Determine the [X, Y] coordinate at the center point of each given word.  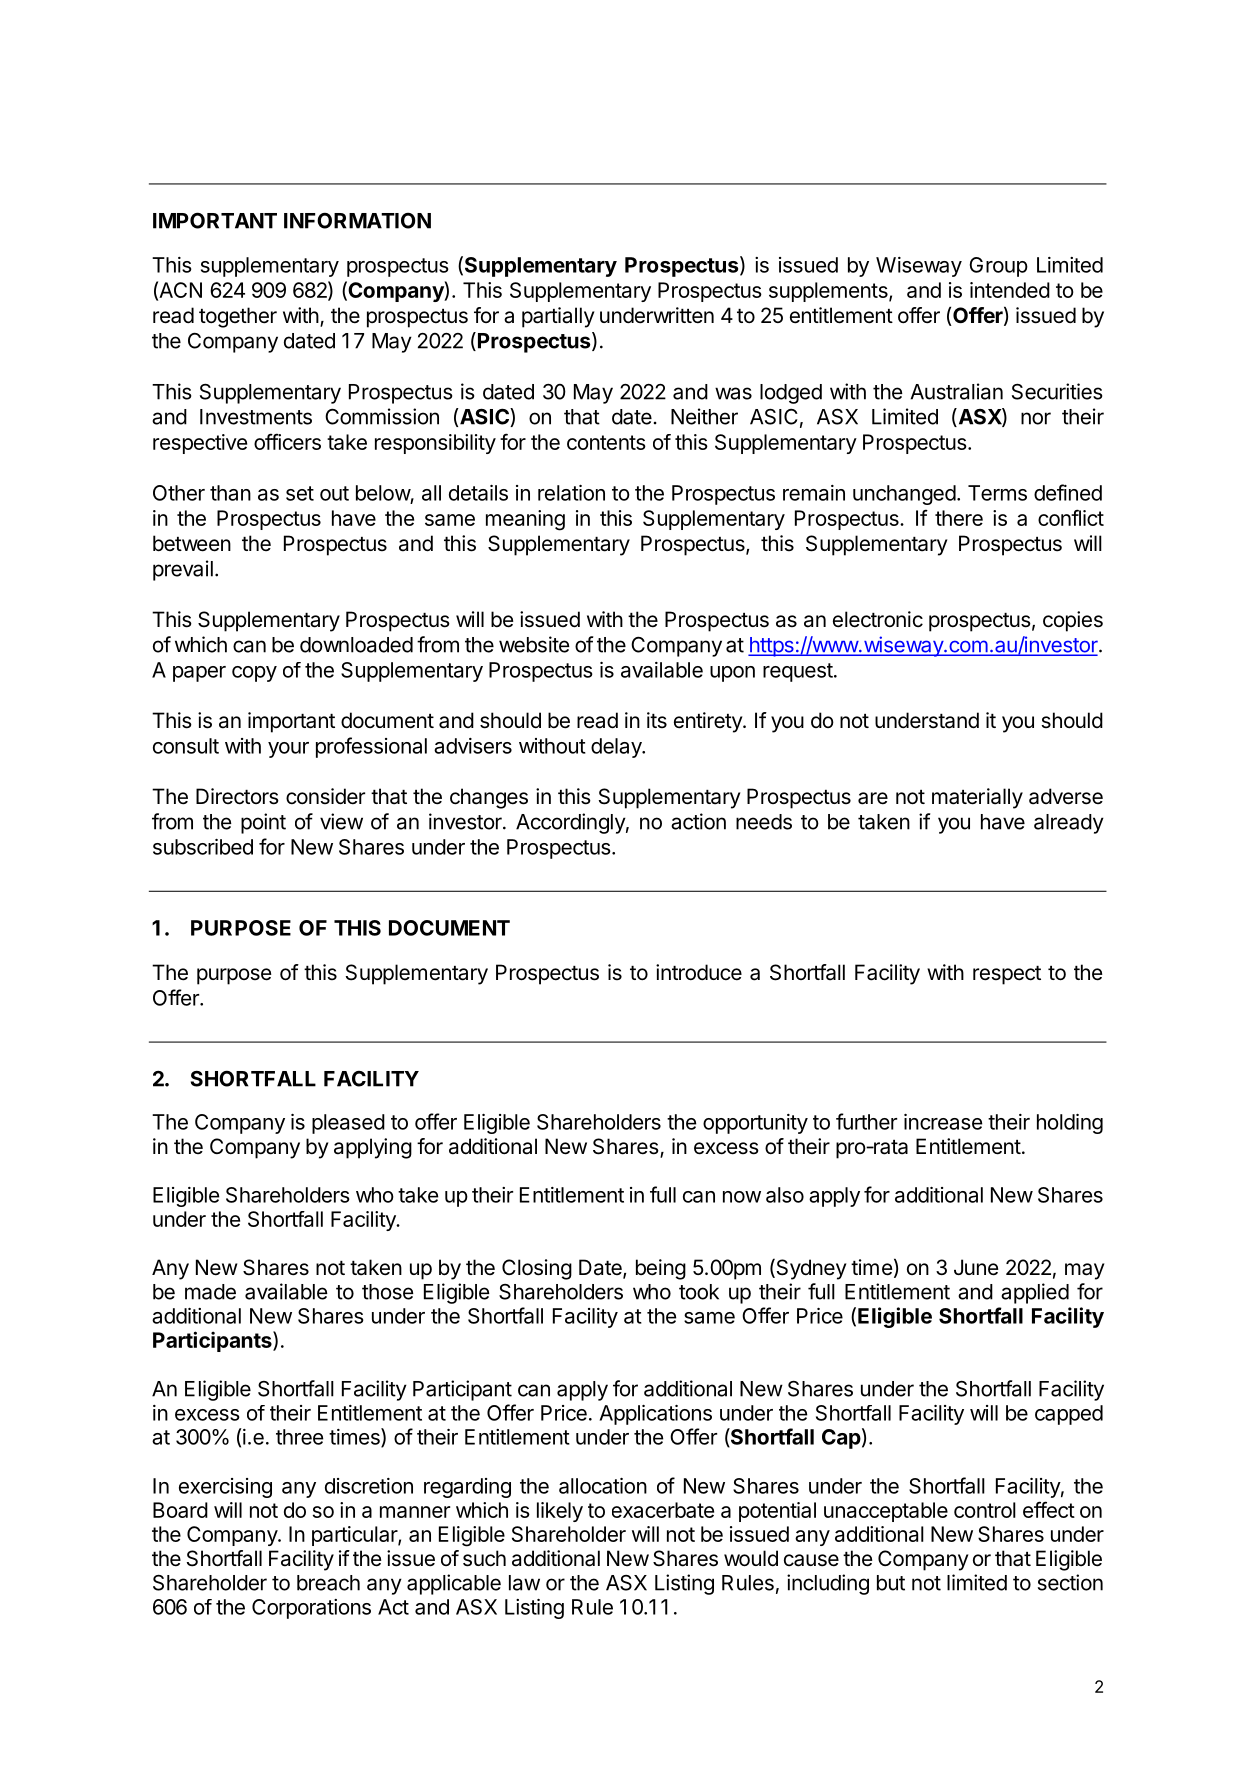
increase [943, 1122]
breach [328, 1583]
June [976, 1267]
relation [571, 493]
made [210, 1292]
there [959, 518]
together [238, 317]
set [300, 493]
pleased [348, 1124]
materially [977, 798]
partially [558, 317]
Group [998, 267]
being [661, 1269]
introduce [699, 972]
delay [617, 748]
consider [325, 796]
